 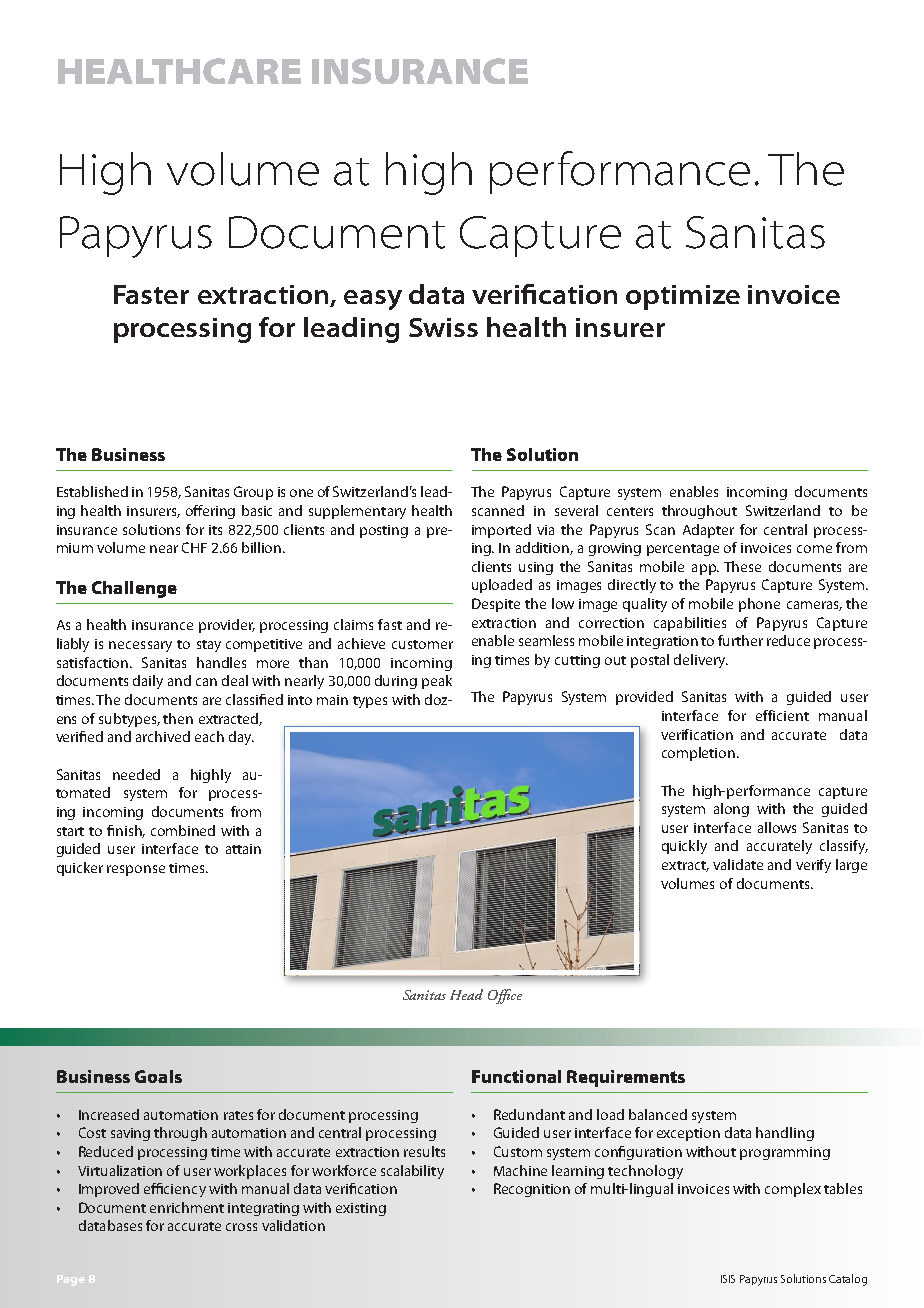 What do you see at coordinates (361, 1209) in the screenshot?
I see `existing` at bounding box center [361, 1209].
